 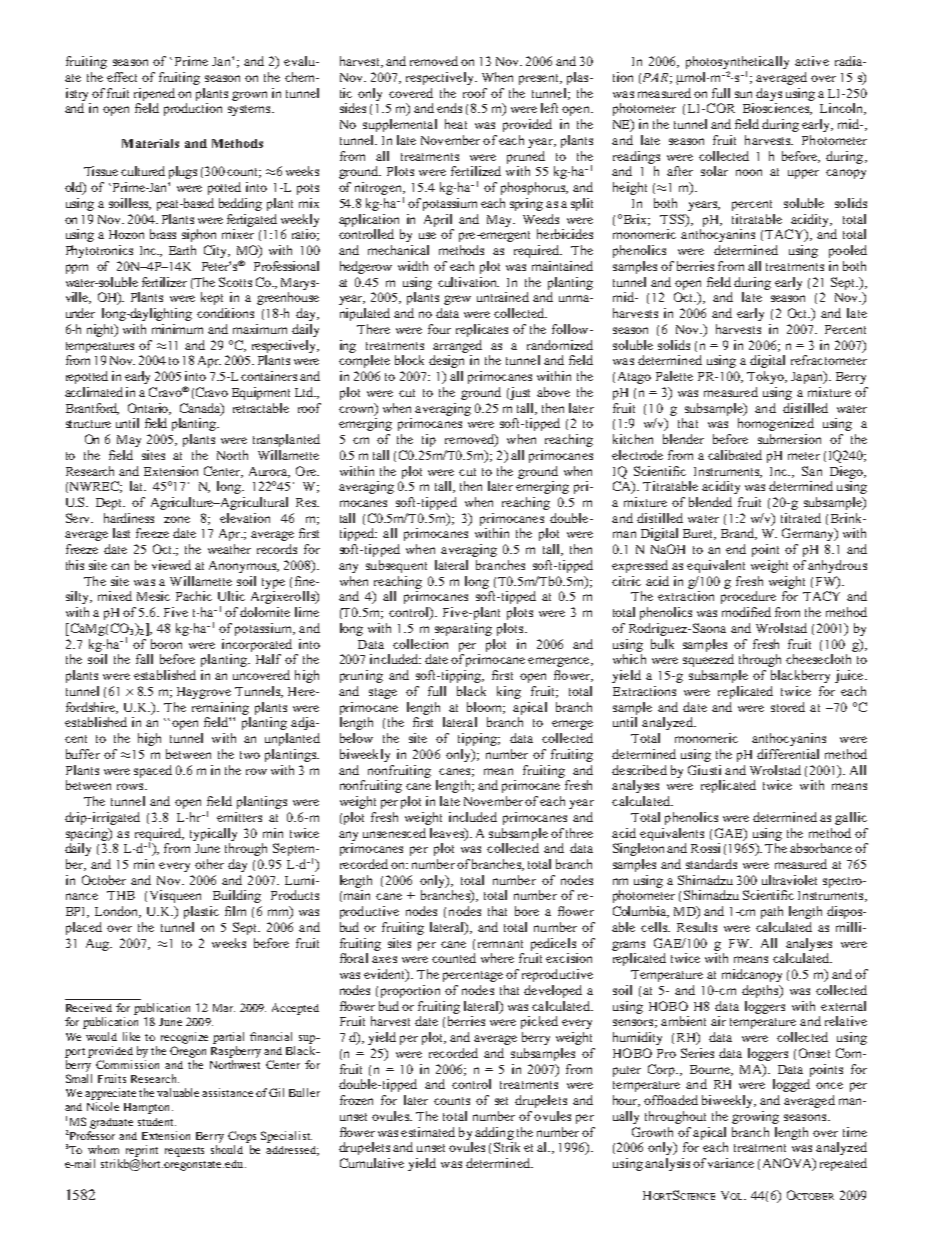 What do you see at coordinates (457, 346) in the image?
I see `arranged` at bounding box center [457, 346].
